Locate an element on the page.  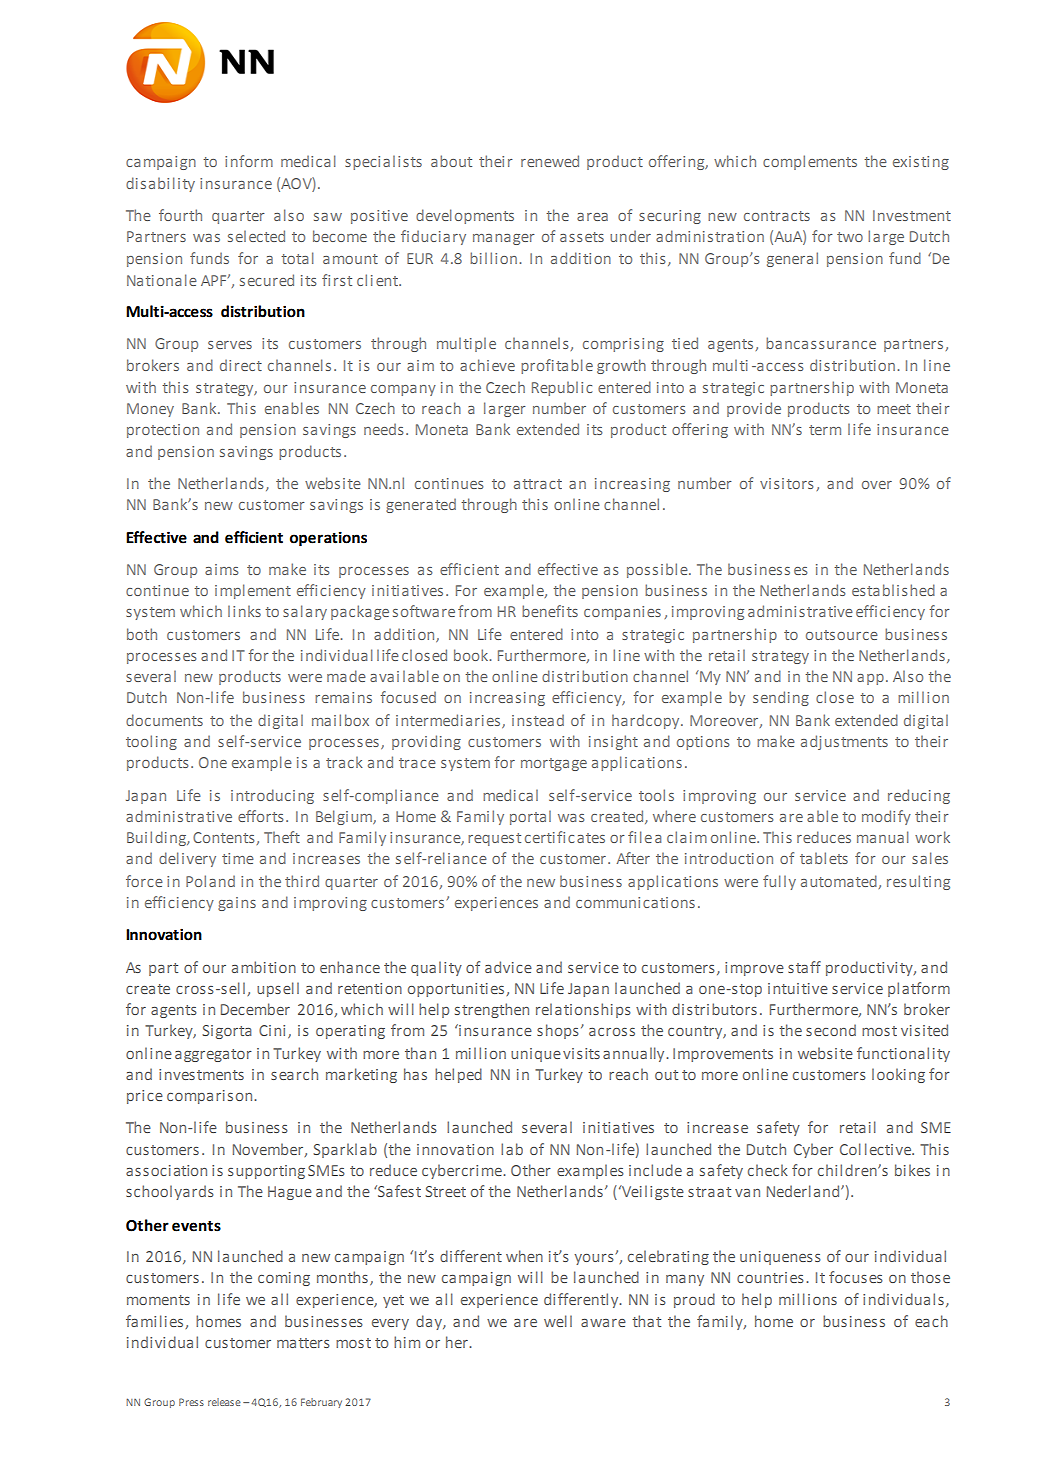
benefits is located at coordinates (550, 611).
